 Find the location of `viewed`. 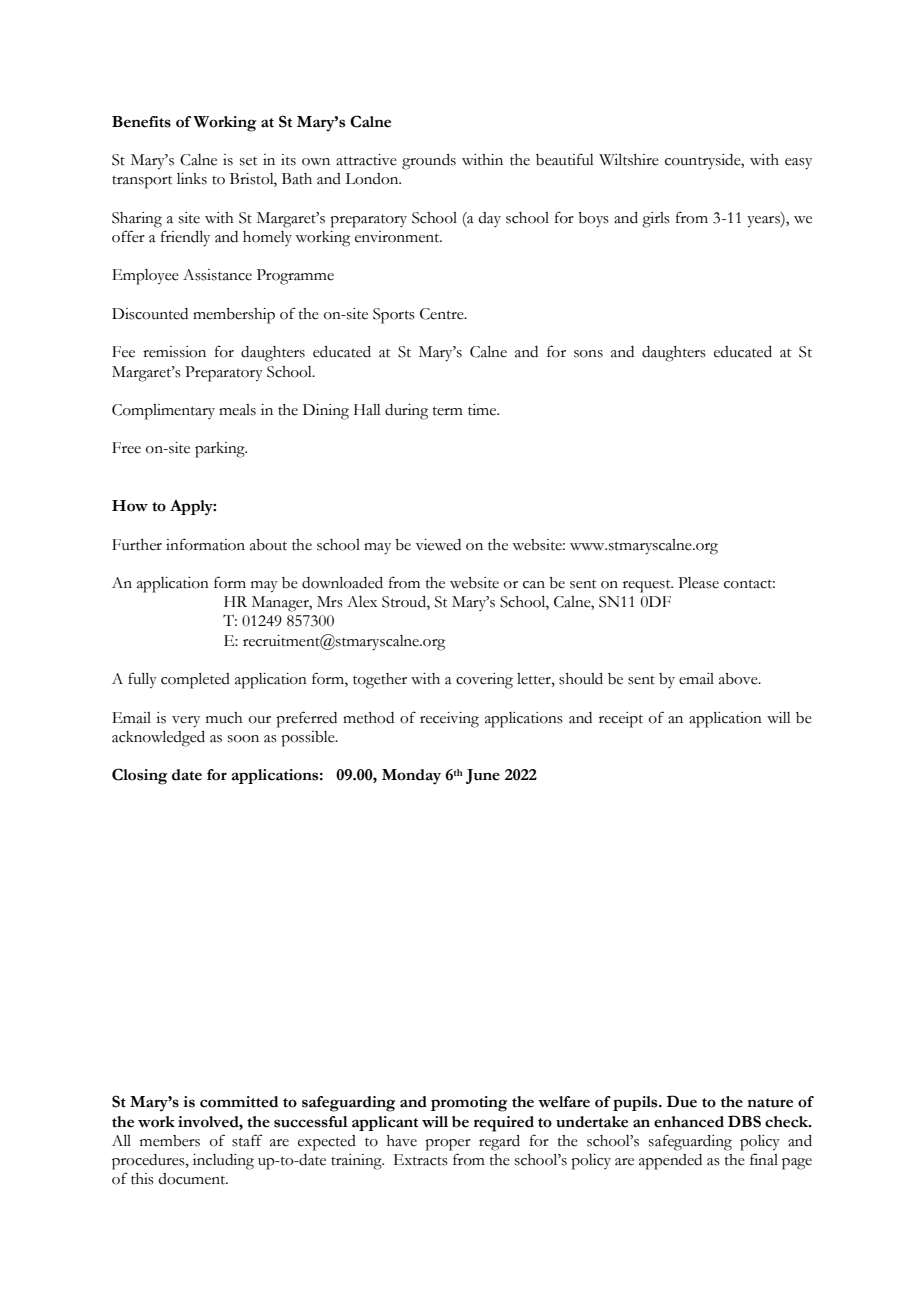

viewed is located at coordinates (438, 545).
